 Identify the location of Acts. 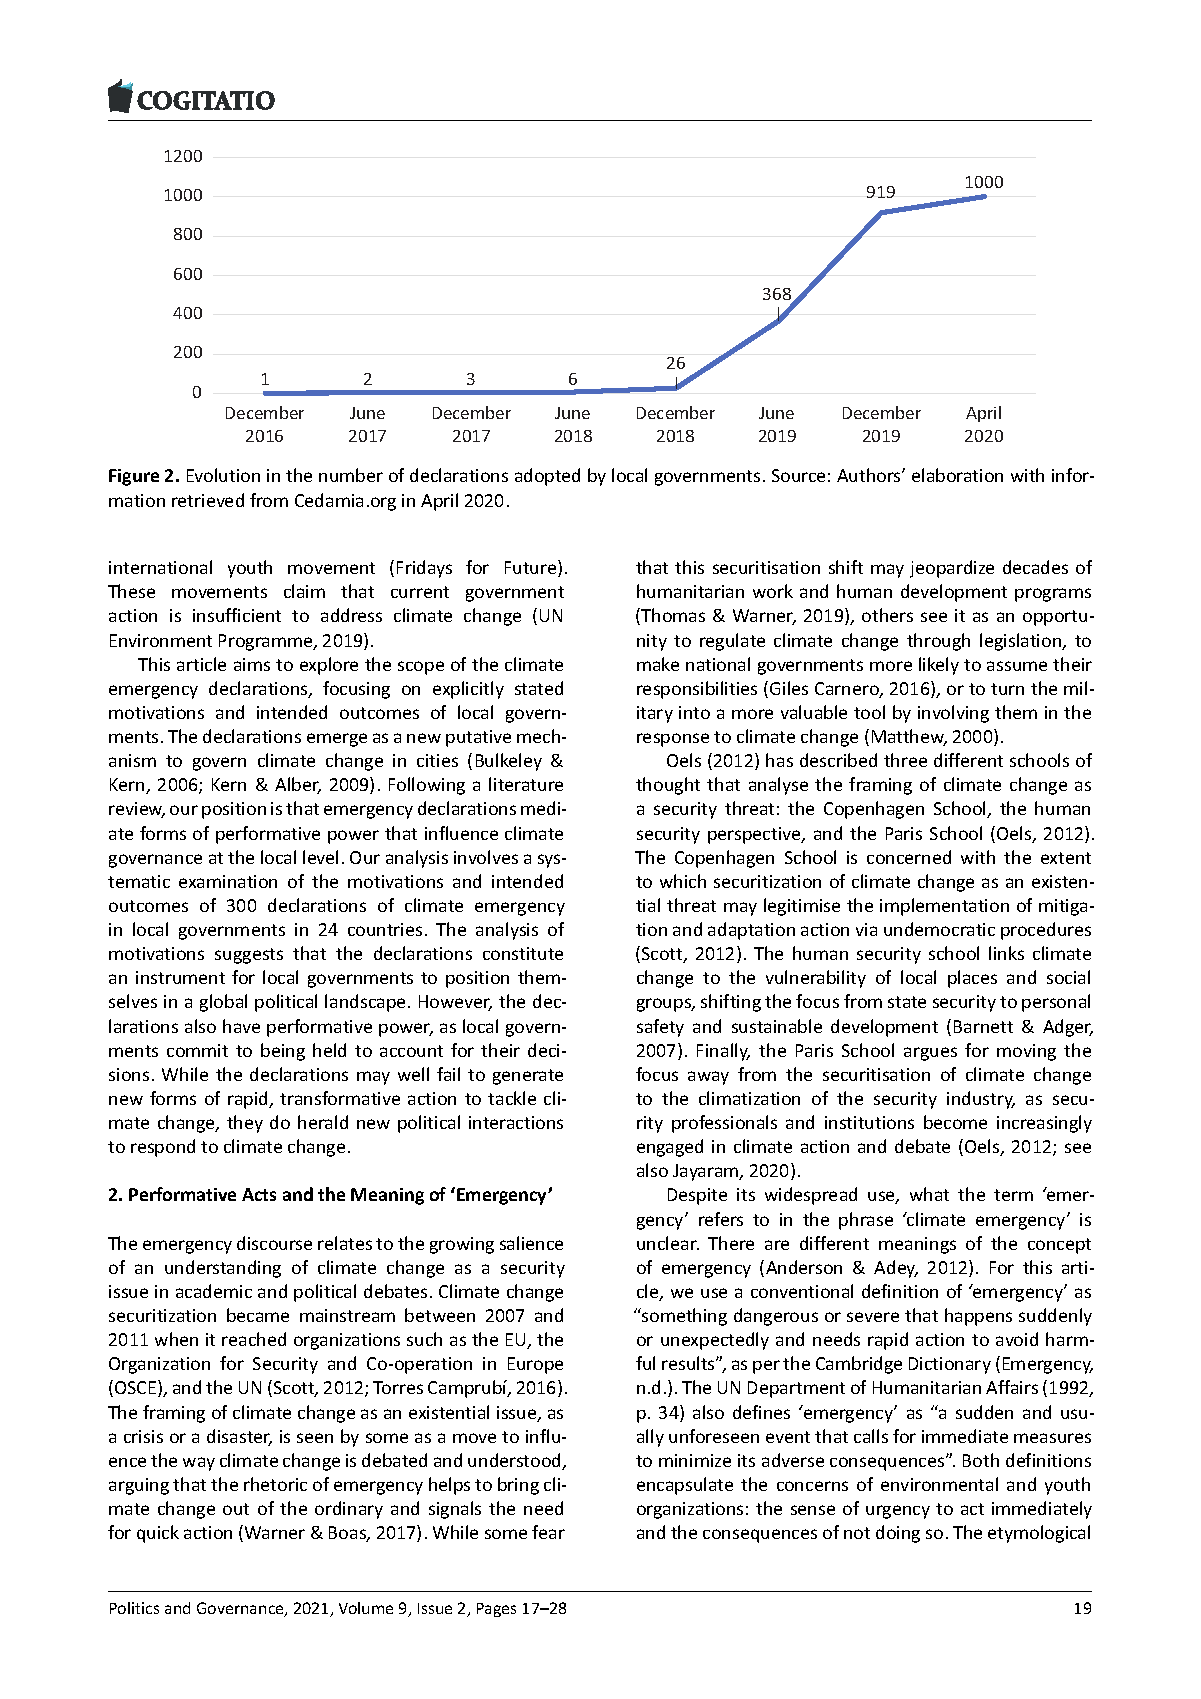
(259, 1194).
